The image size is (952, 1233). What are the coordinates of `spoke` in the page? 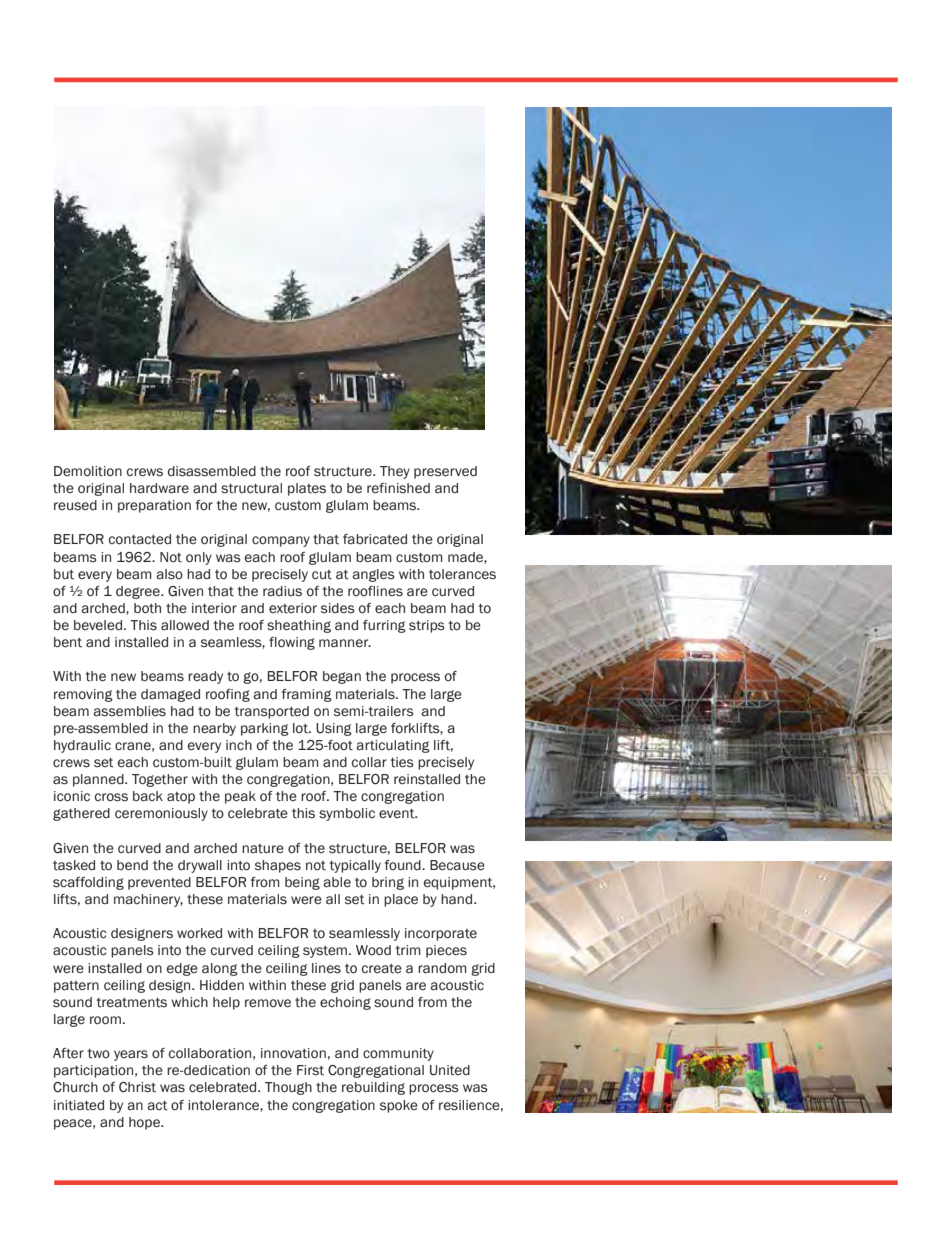 It's located at (399, 1106).
